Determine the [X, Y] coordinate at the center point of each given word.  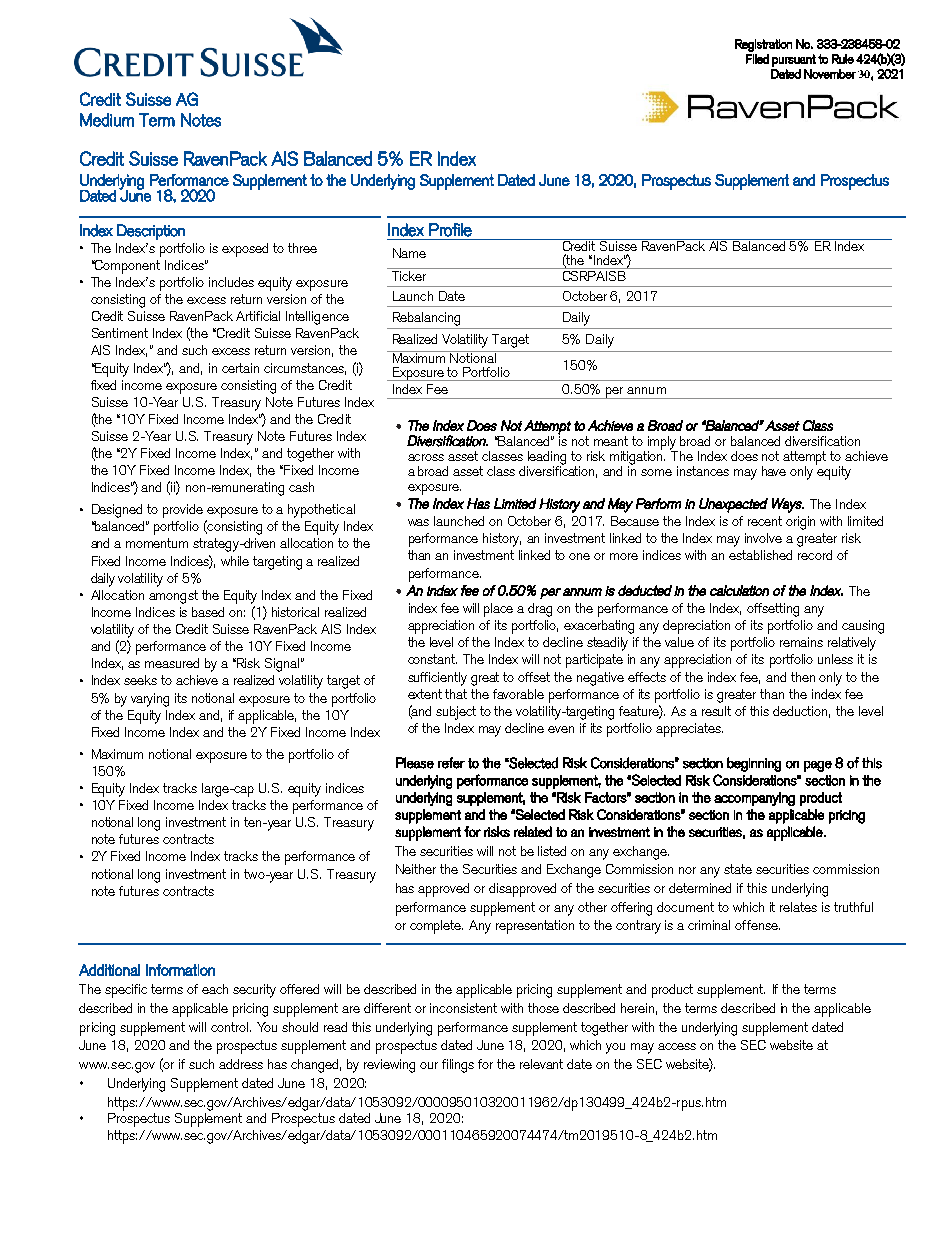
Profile [450, 230]
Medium [107, 120]
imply [663, 444]
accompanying [754, 799]
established [760, 555]
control [229, 1027]
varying [150, 700]
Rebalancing [426, 319]
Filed [757, 59]
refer [451, 763]
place [498, 610]
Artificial [258, 316]
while [235, 561]
